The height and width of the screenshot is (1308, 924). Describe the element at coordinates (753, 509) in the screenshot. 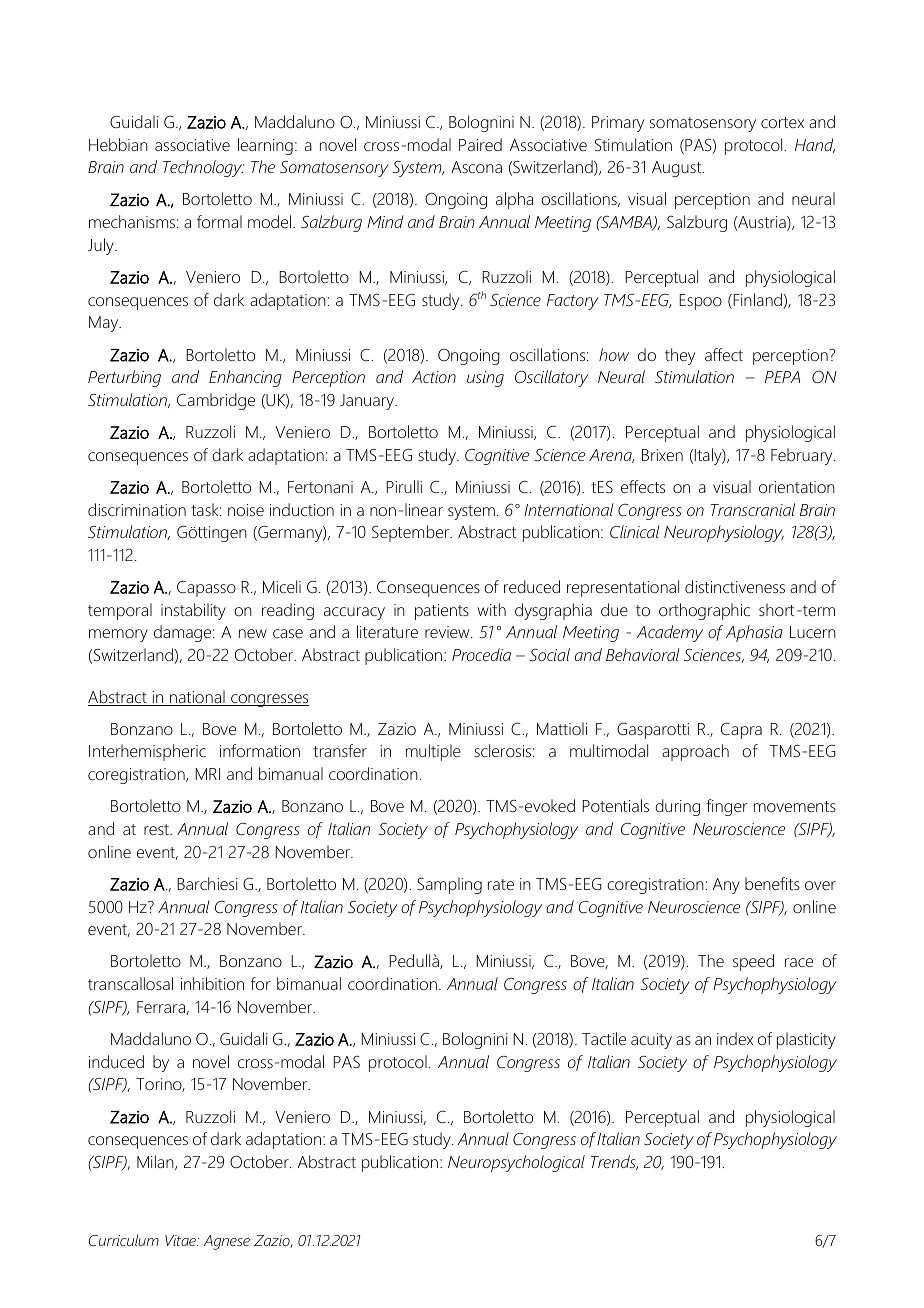

I see `Transcranial` at that location.
